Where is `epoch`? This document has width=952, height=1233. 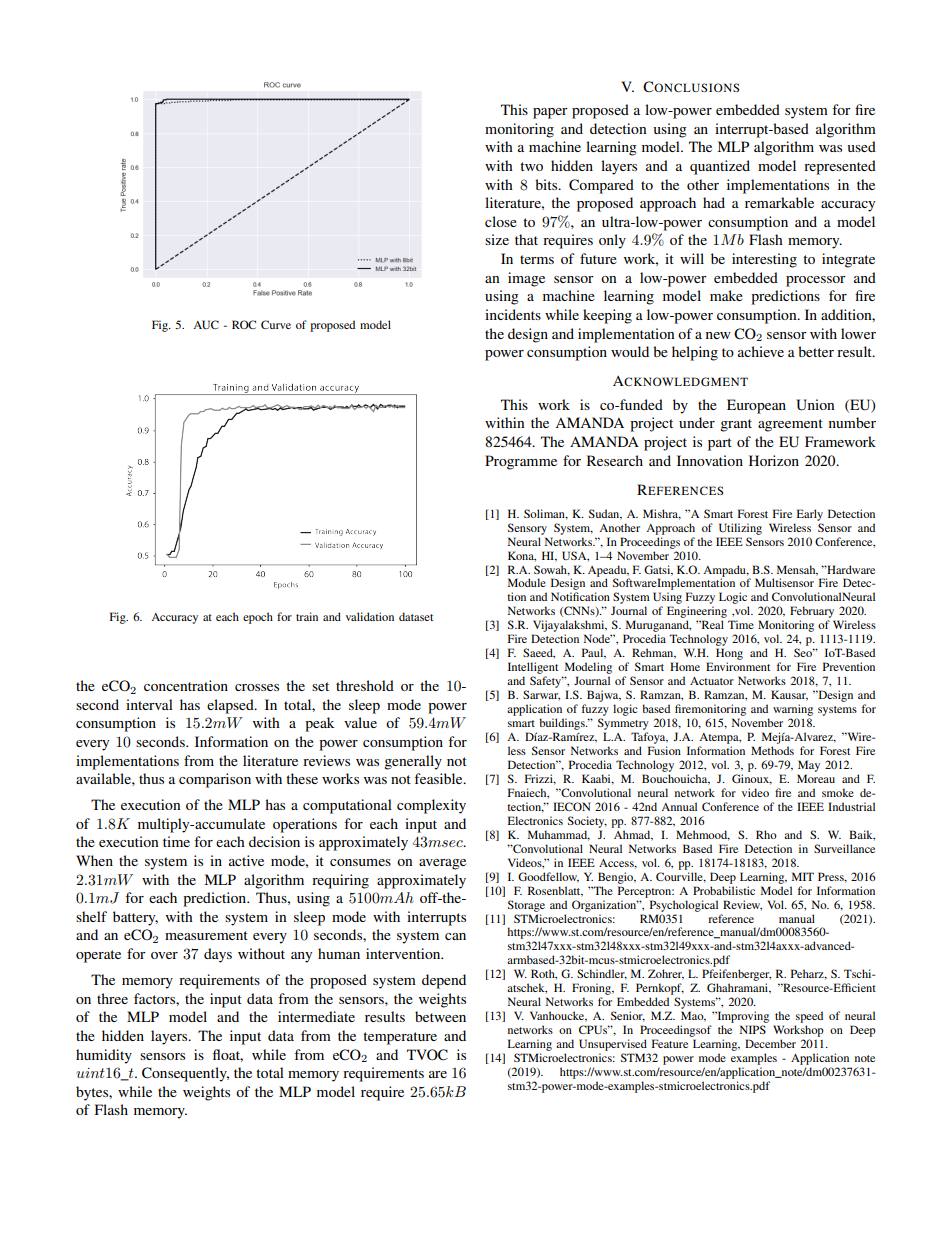
epoch is located at coordinates (258, 618).
